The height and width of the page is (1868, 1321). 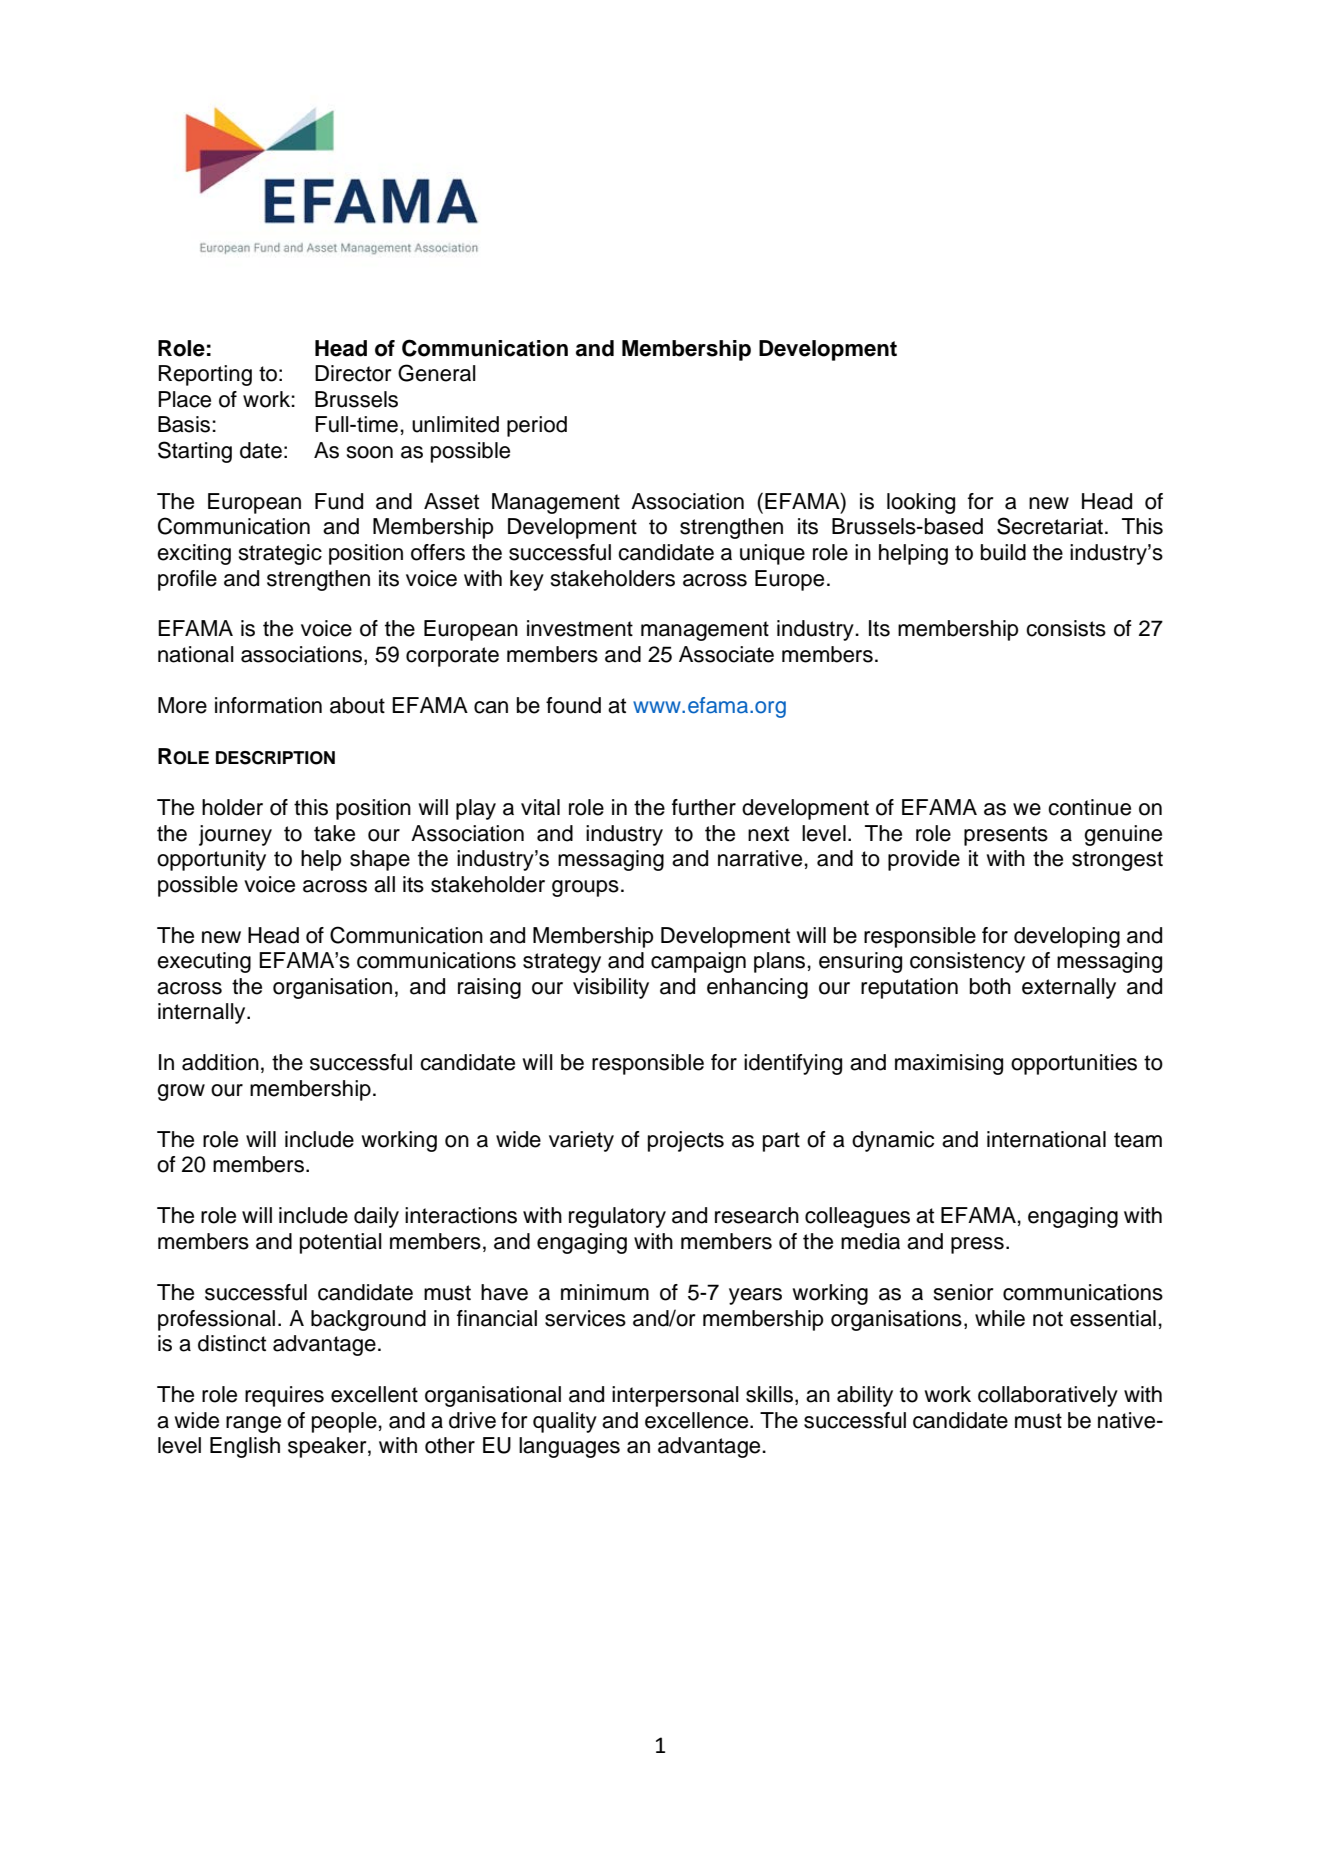 What do you see at coordinates (380, 860) in the page?
I see `shape` at bounding box center [380, 860].
